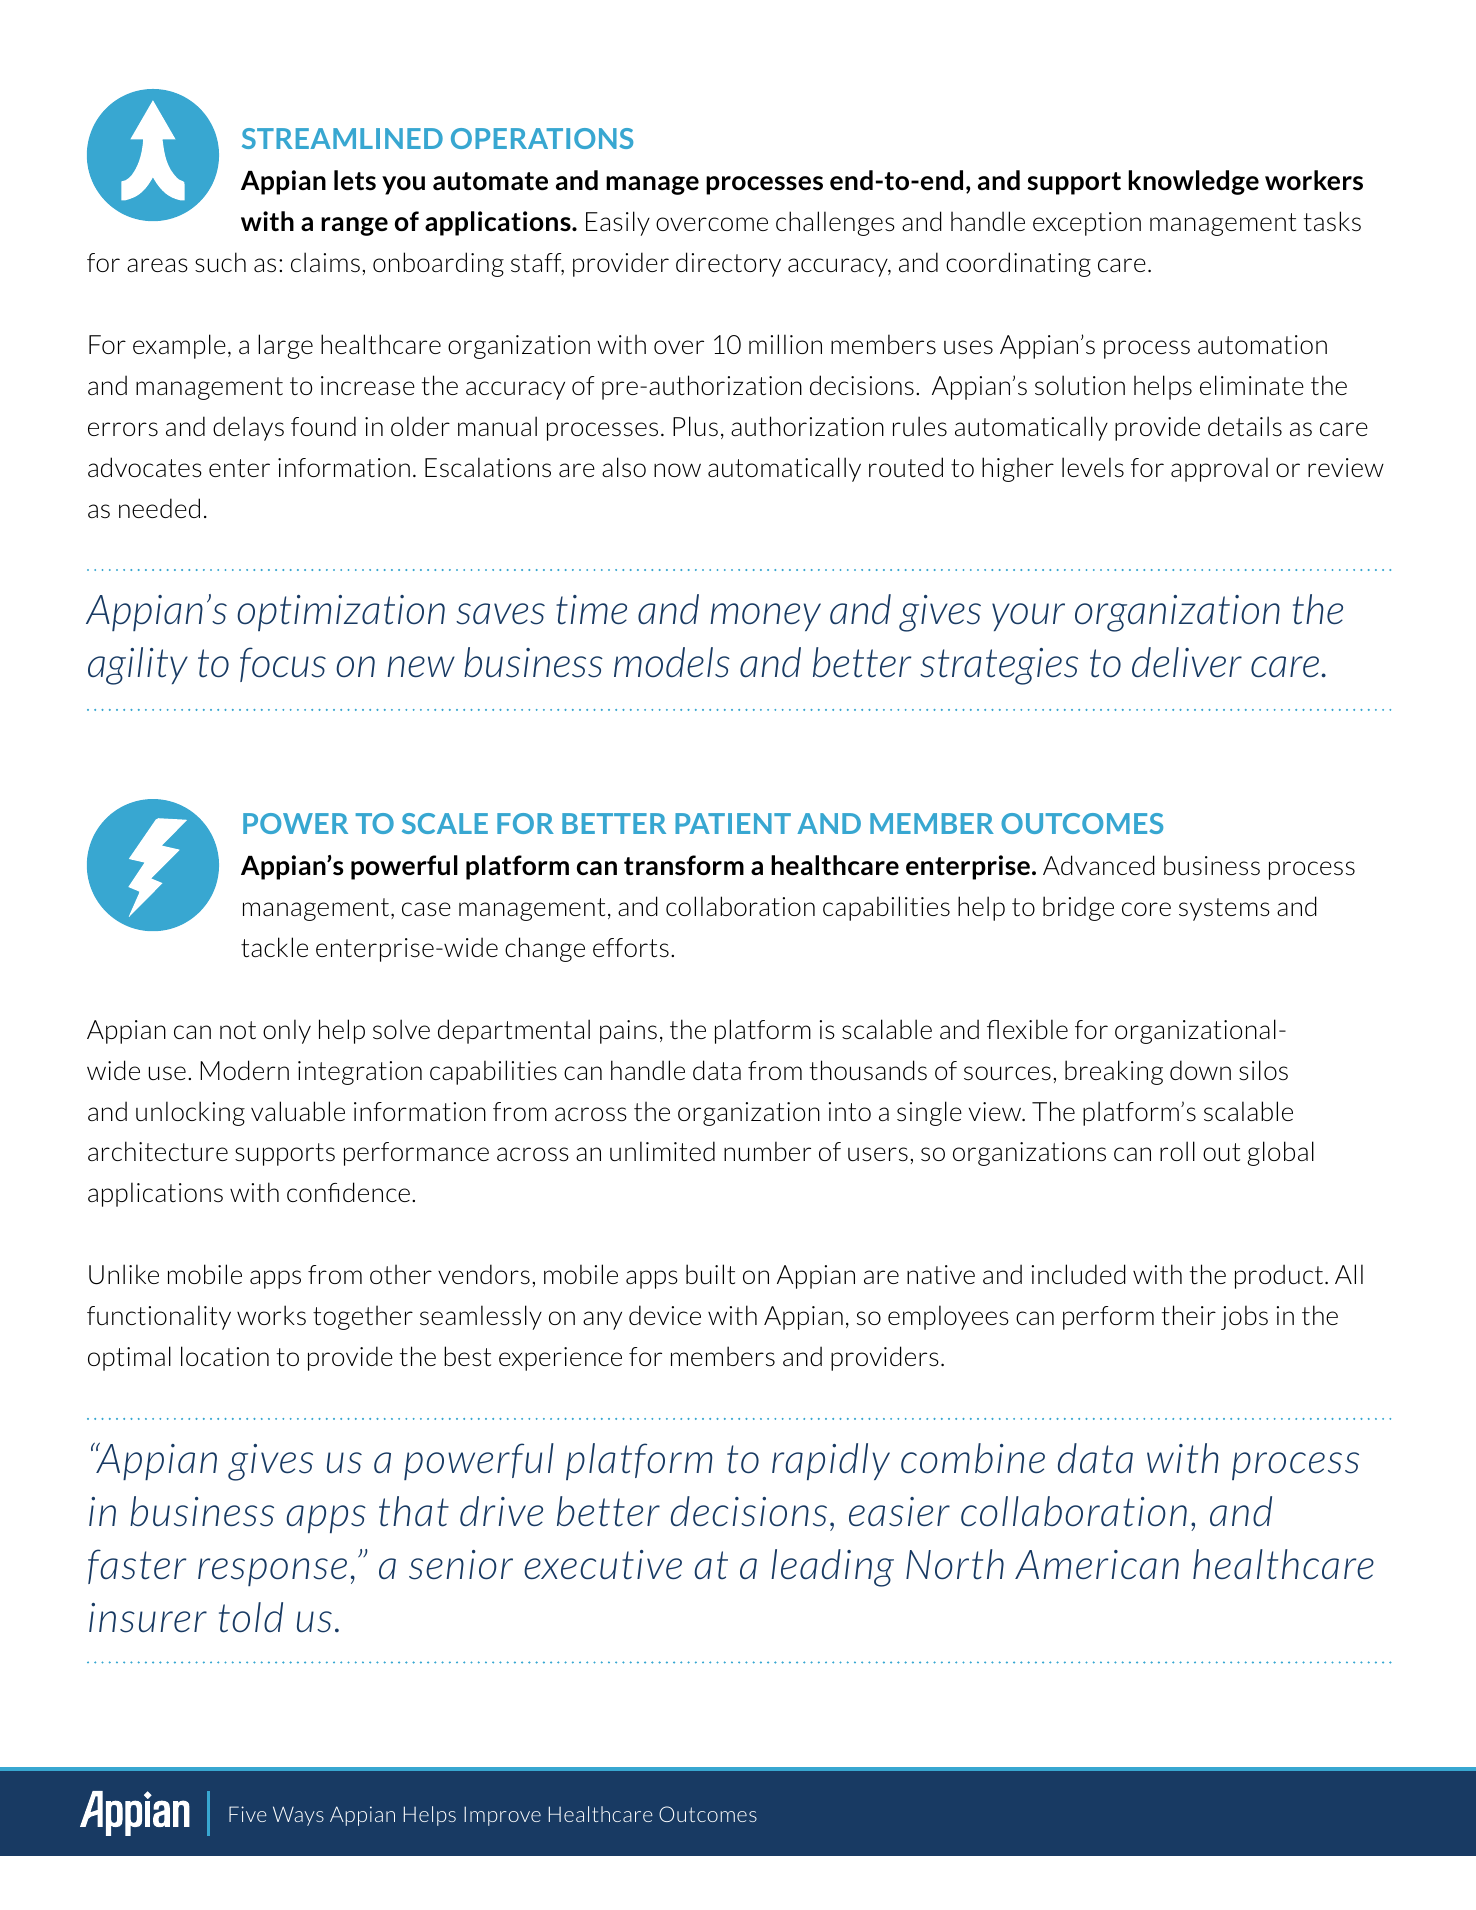 This screenshot has height=1910, width=1476. I want to click on money, so click(765, 617).
